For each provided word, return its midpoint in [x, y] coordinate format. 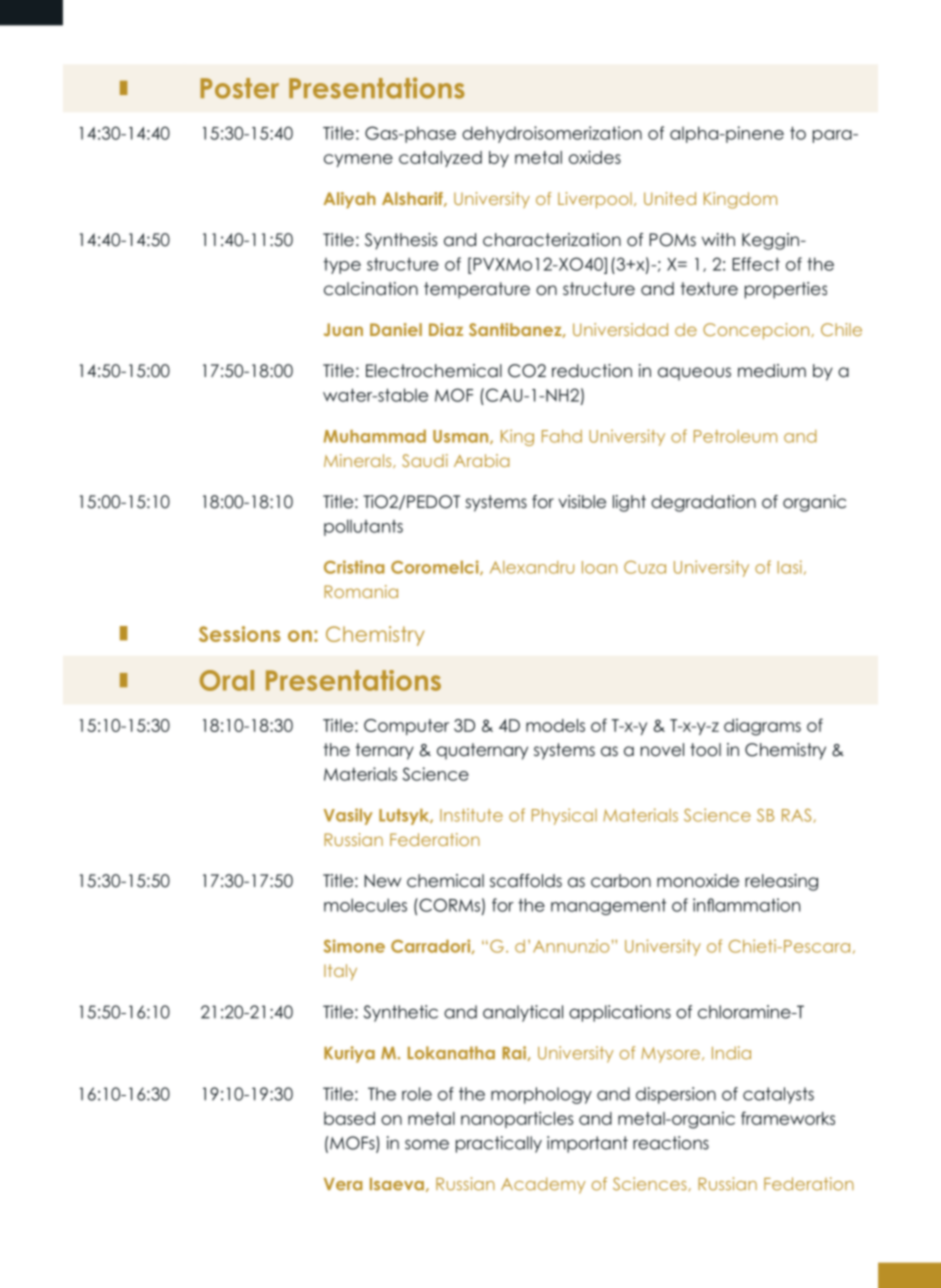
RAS [798, 816]
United [670, 198]
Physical [564, 816]
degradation [703, 503]
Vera [343, 1184]
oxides [595, 157]
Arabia [481, 460]
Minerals [359, 461]
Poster [239, 88]
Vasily [348, 816]
